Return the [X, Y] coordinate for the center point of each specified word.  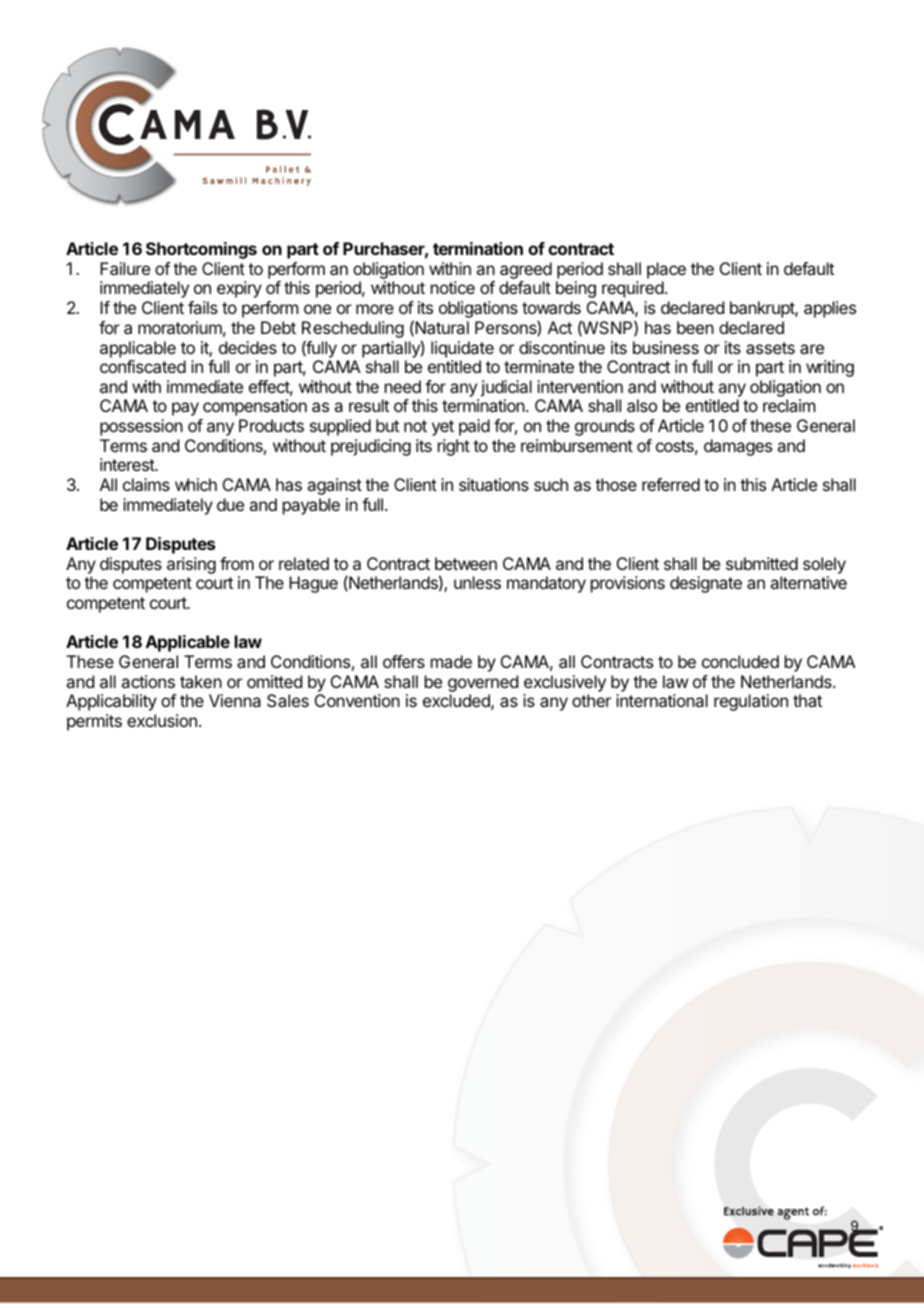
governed [483, 683]
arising [191, 565]
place [666, 270]
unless [477, 582]
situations [494, 484]
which [196, 484]
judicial [506, 388]
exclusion [162, 720]
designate [706, 584]
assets [770, 348]
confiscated [143, 366]
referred [671, 484]
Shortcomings [201, 250]
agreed [526, 272]
